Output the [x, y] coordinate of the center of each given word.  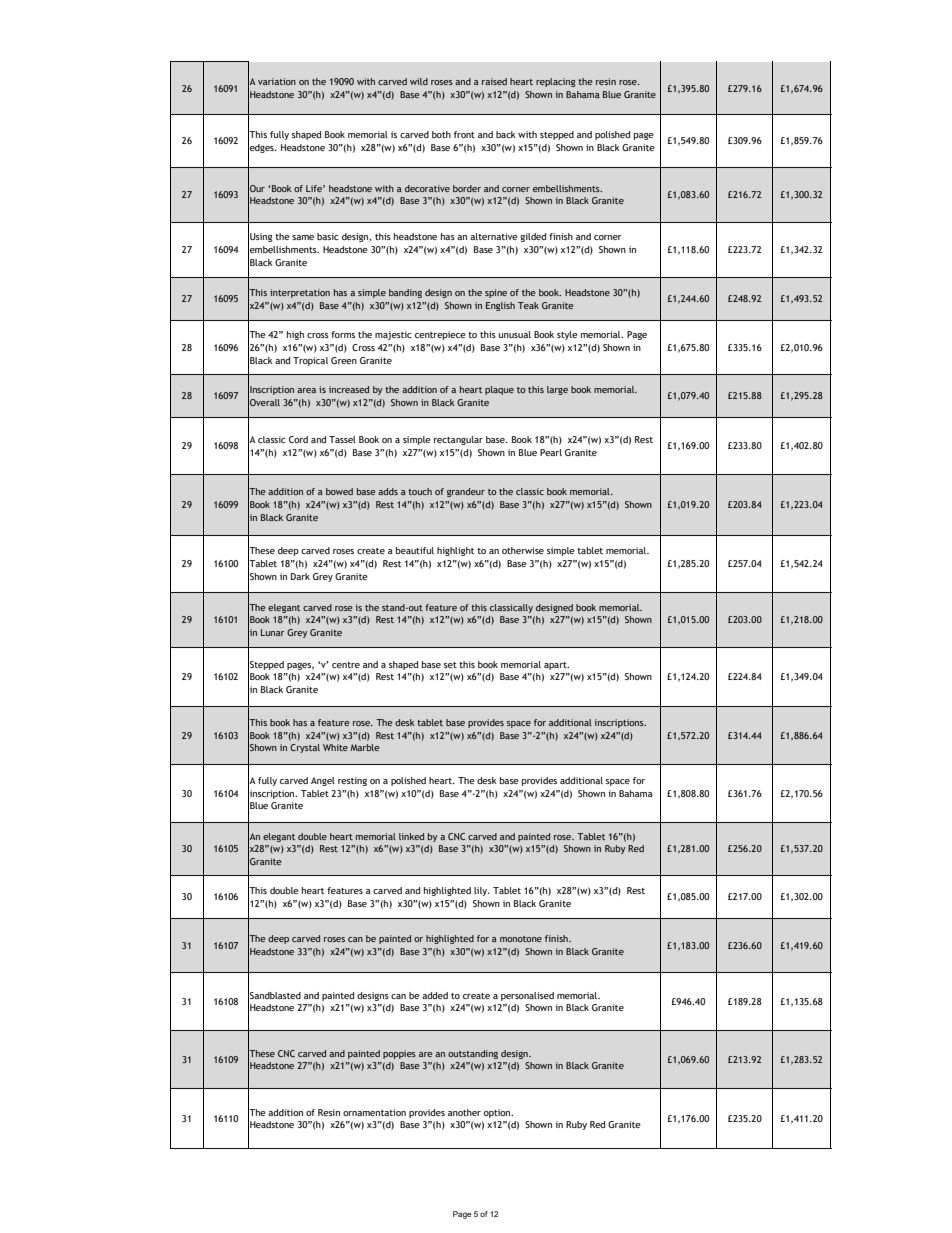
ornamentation [374, 1112]
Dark [300, 576]
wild [419, 81]
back [506, 134]
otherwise [523, 550]
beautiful [415, 550]
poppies [399, 1054]
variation [277, 81]
